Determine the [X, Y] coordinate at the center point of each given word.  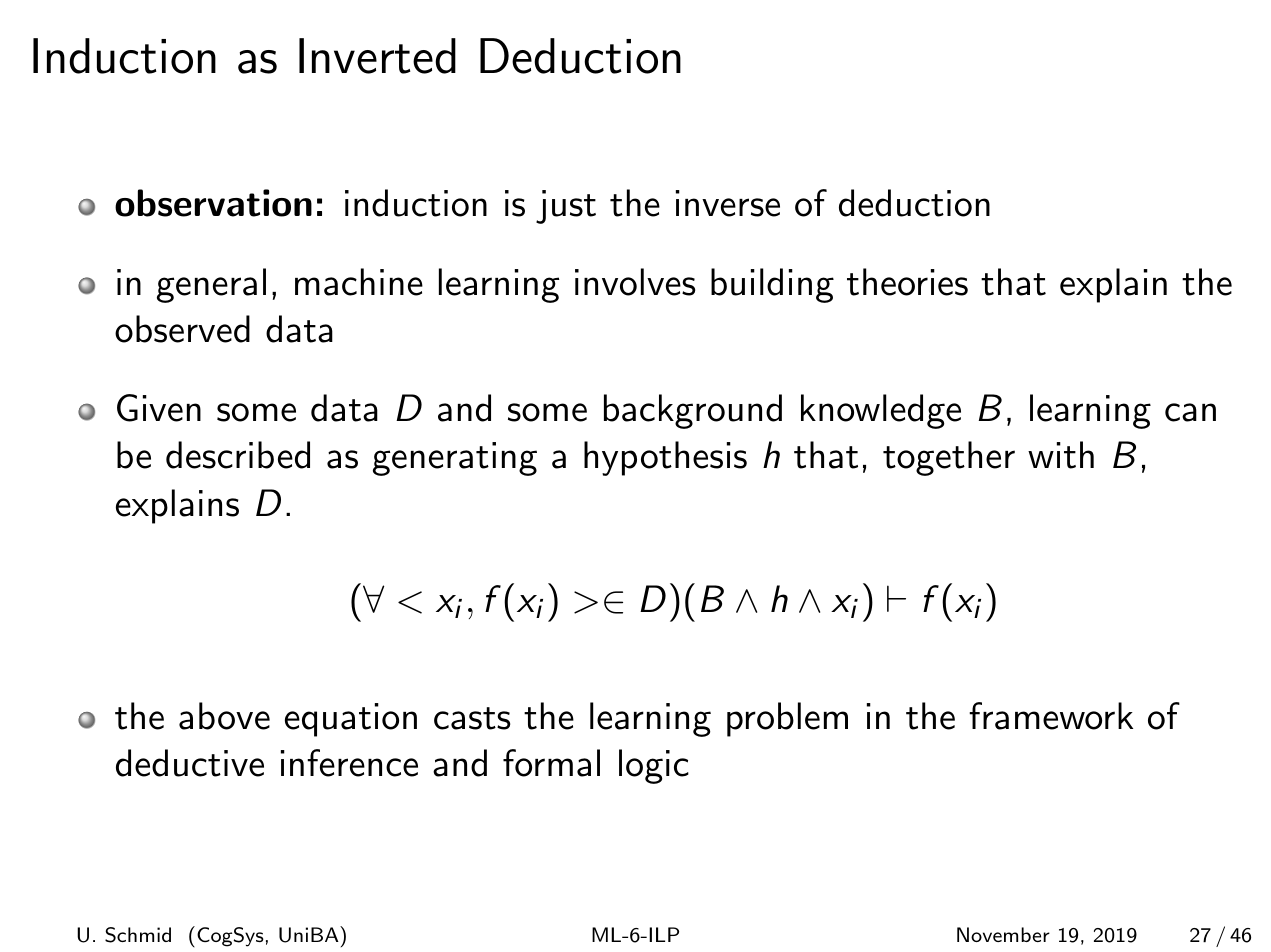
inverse [728, 203]
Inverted [377, 56]
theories [907, 282]
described [238, 455]
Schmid [138, 935]
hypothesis [665, 458]
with [1061, 455]
